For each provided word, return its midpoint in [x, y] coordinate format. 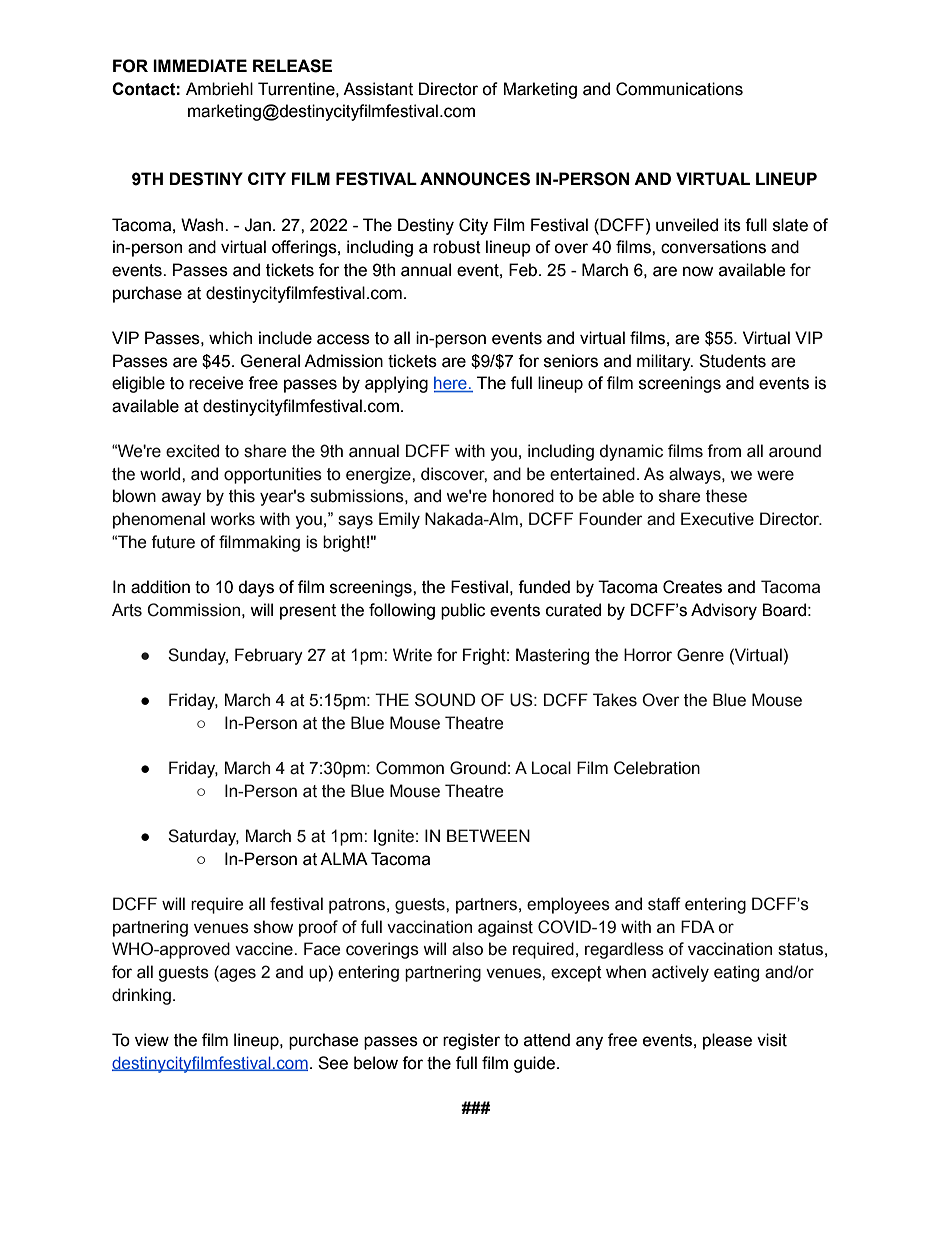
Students [732, 361]
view [152, 1040]
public [463, 611]
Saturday [203, 837]
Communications [679, 89]
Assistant [378, 89]
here [451, 384]
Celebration [657, 768]
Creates [692, 587]
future [173, 542]
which [230, 338]
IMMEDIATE [200, 65]
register [471, 1041]
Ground [478, 768]
